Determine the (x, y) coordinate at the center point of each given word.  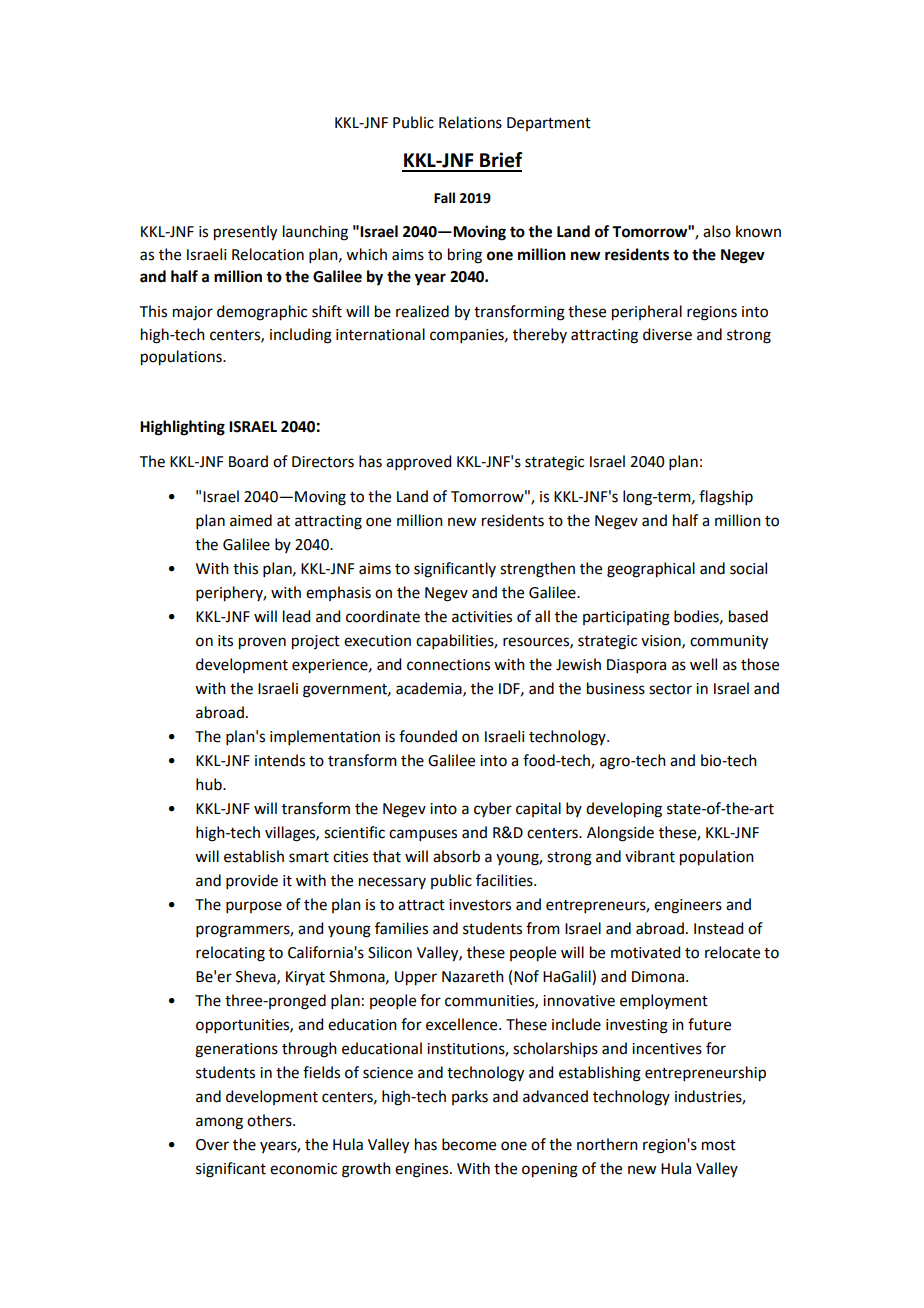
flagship (726, 498)
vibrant (650, 856)
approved (418, 462)
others (270, 1120)
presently (245, 233)
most (719, 1145)
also (717, 231)
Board (248, 461)
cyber (493, 809)
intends (280, 760)
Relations (470, 122)
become (469, 1144)
